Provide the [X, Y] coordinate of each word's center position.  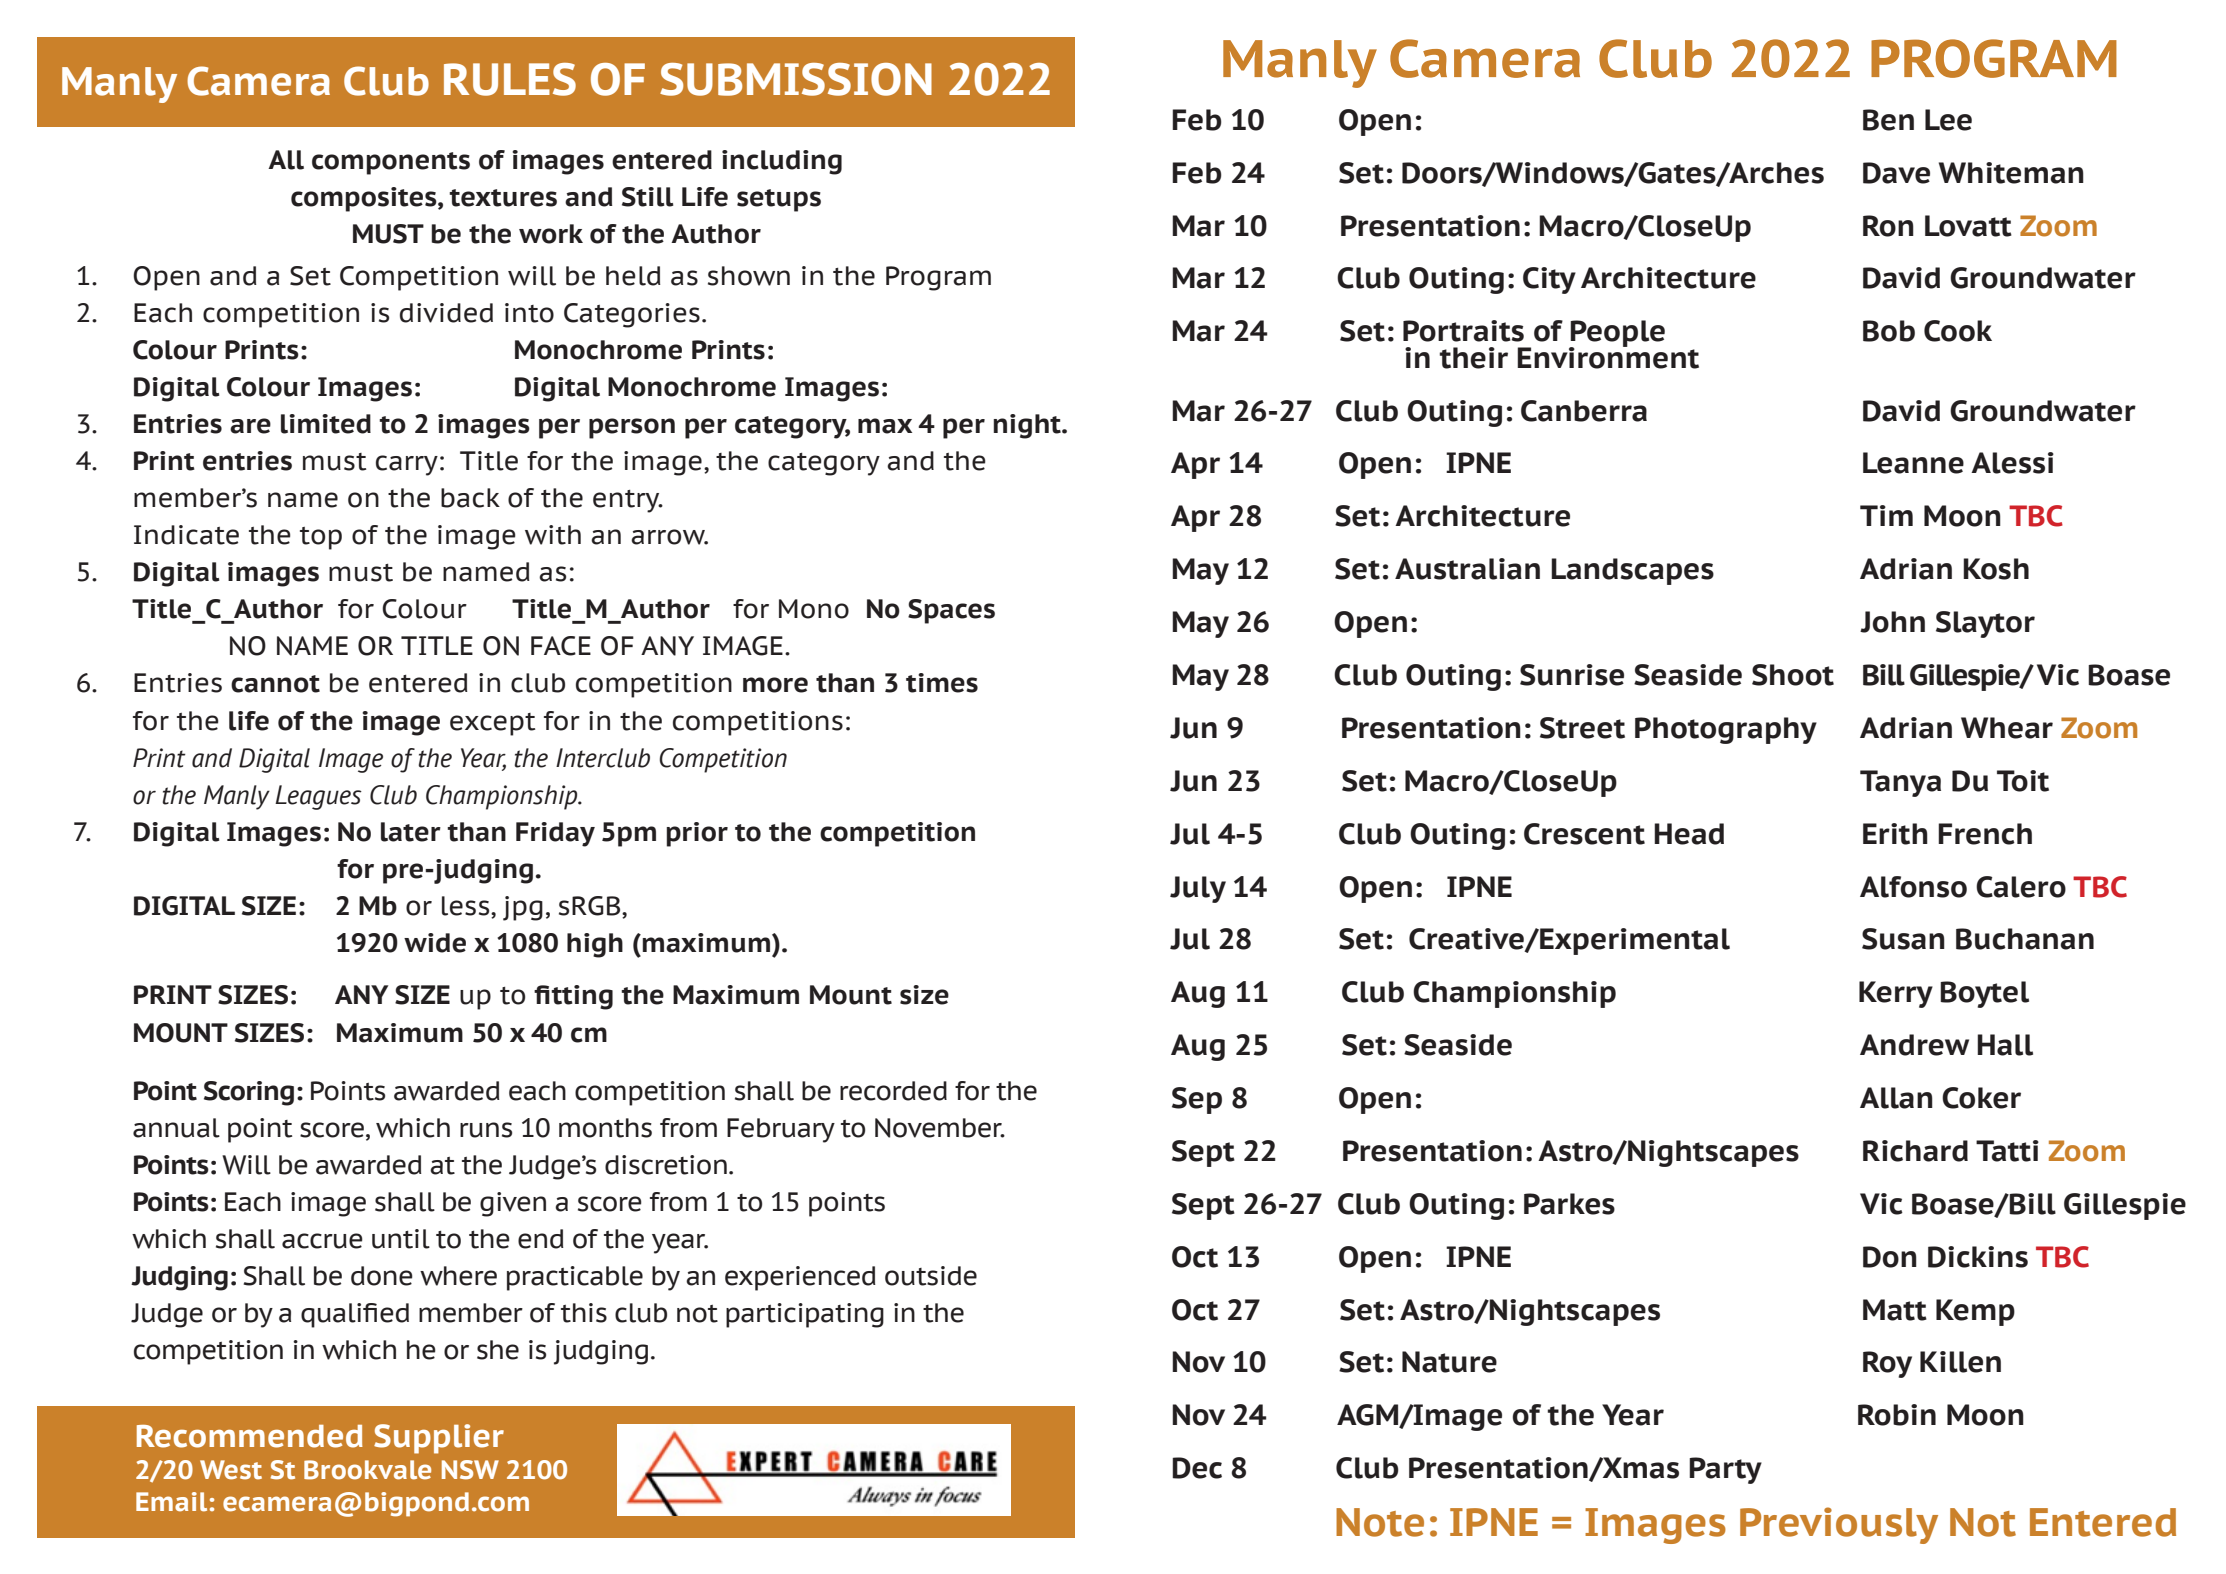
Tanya [1900, 783]
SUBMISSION [796, 79]
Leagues [318, 797]
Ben [1888, 120]
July [1198, 889]
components [391, 163]
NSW [470, 1470]
